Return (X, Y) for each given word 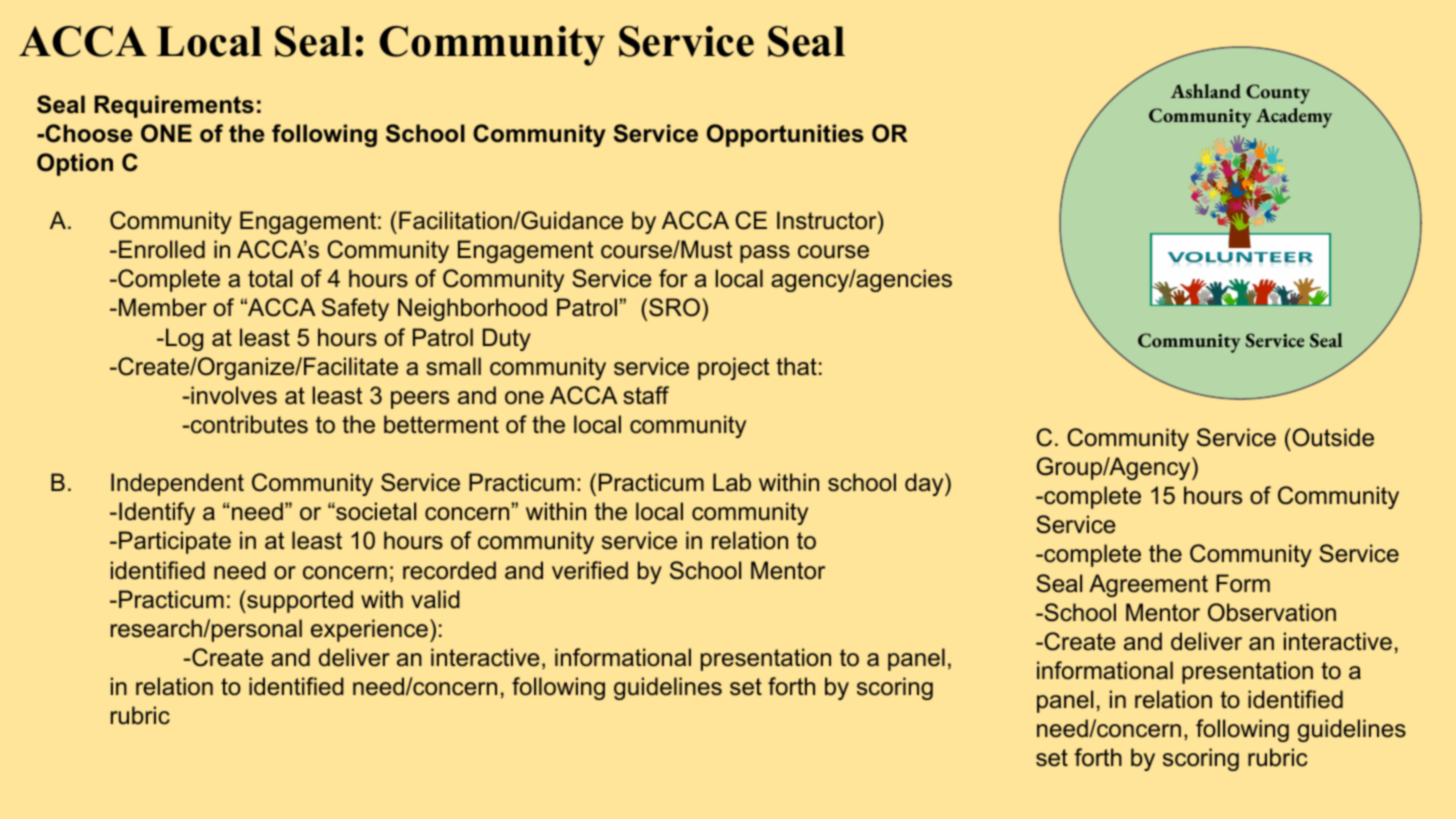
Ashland (1206, 91)
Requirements (174, 106)
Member (163, 307)
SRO (674, 307)
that (796, 366)
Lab (732, 482)
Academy (1294, 118)
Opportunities (785, 135)
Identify (157, 513)
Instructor (828, 220)
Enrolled (162, 249)
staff (646, 395)
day (925, 484)
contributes (248, 424)
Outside (1332, 437)
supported (299, 601)
